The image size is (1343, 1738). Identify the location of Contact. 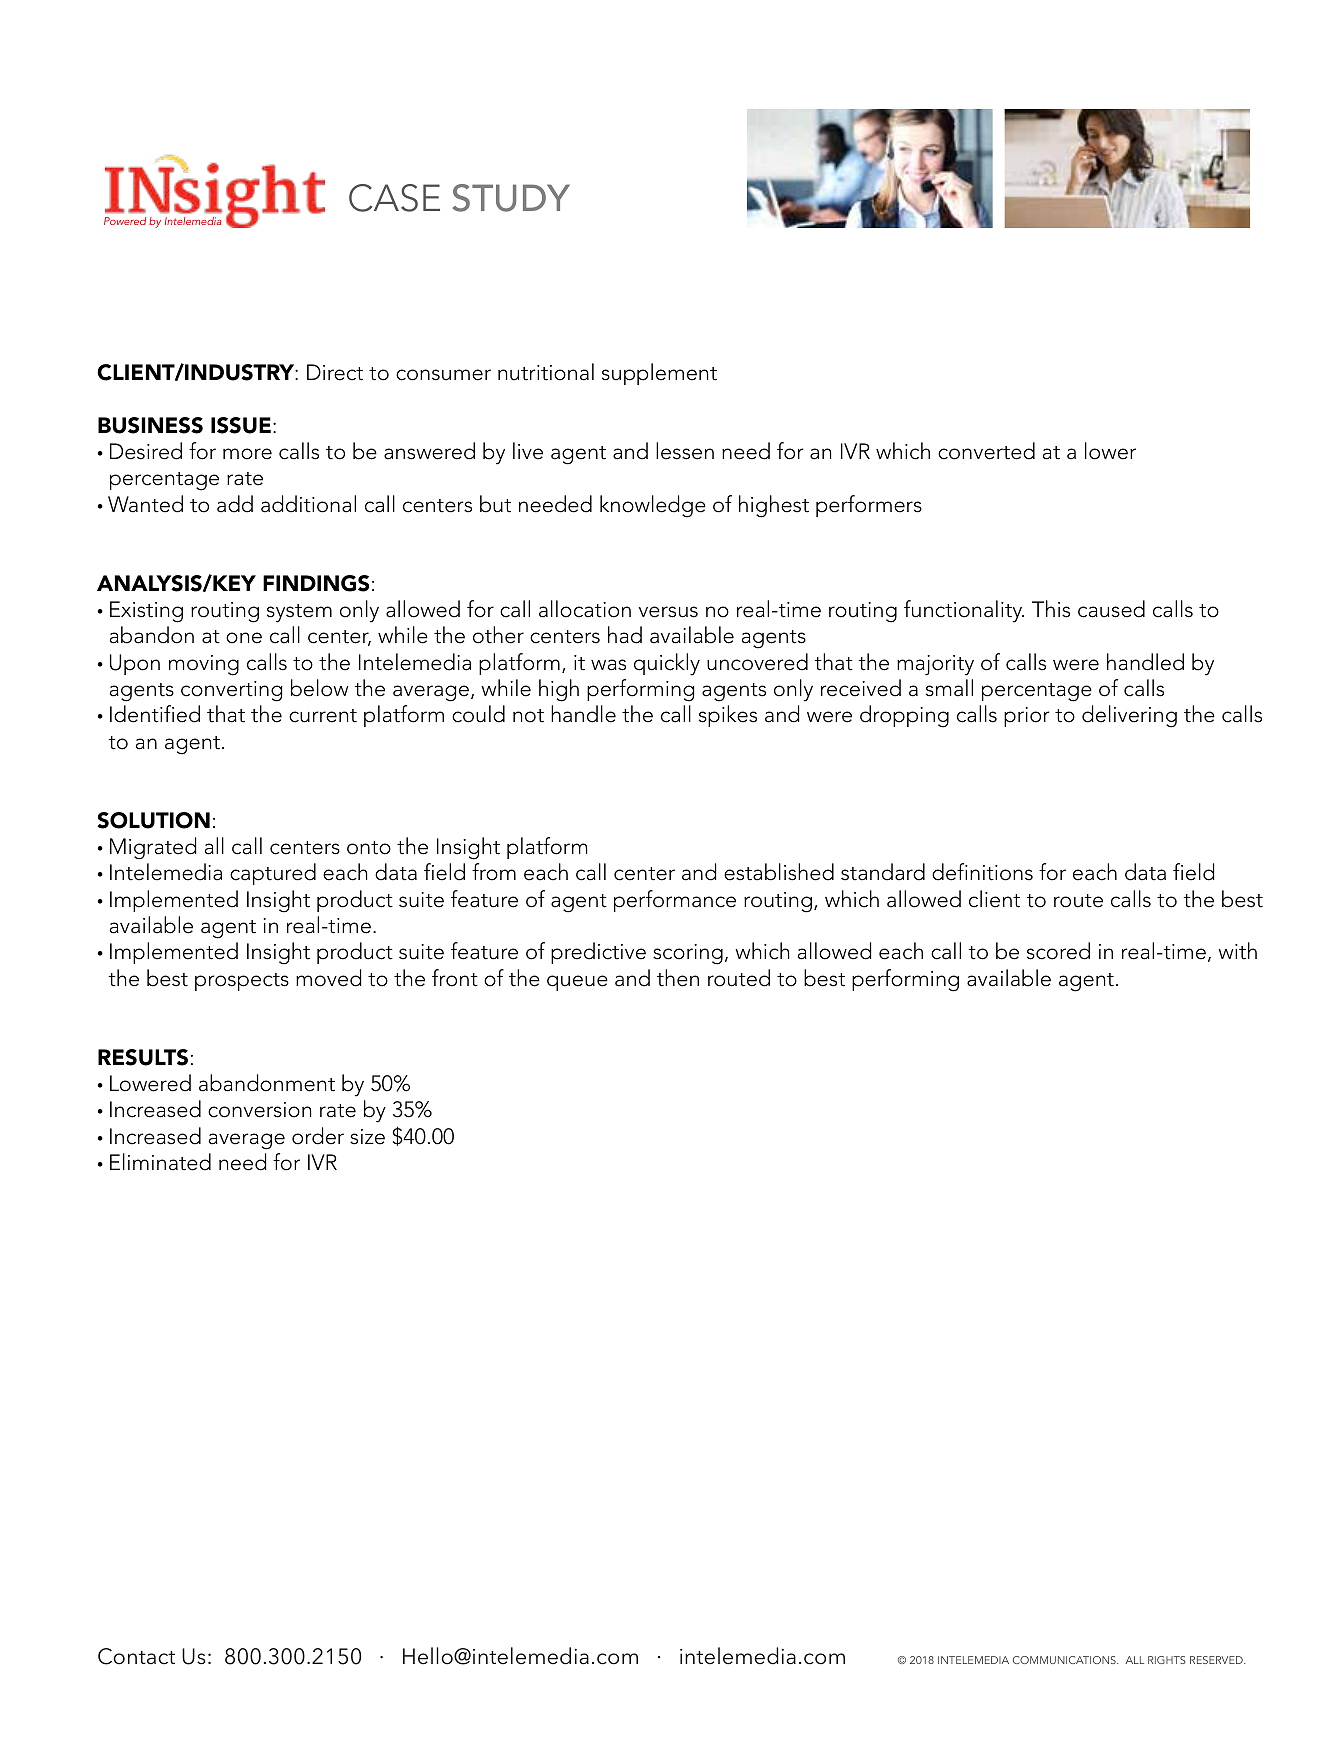
(136, 1656).
